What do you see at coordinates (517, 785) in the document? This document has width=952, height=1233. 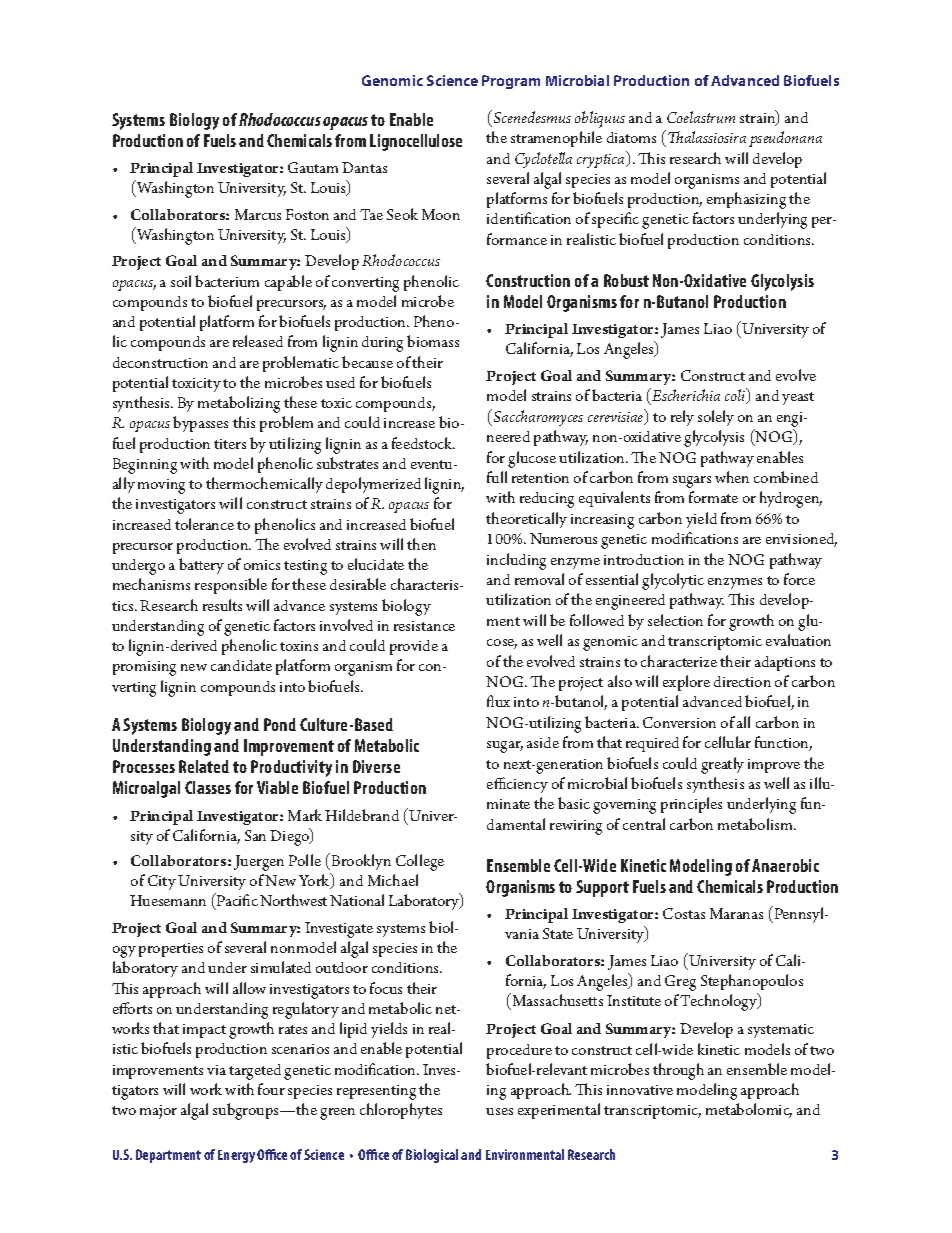 I see `efficiency` at bounding box center [517, 785].
